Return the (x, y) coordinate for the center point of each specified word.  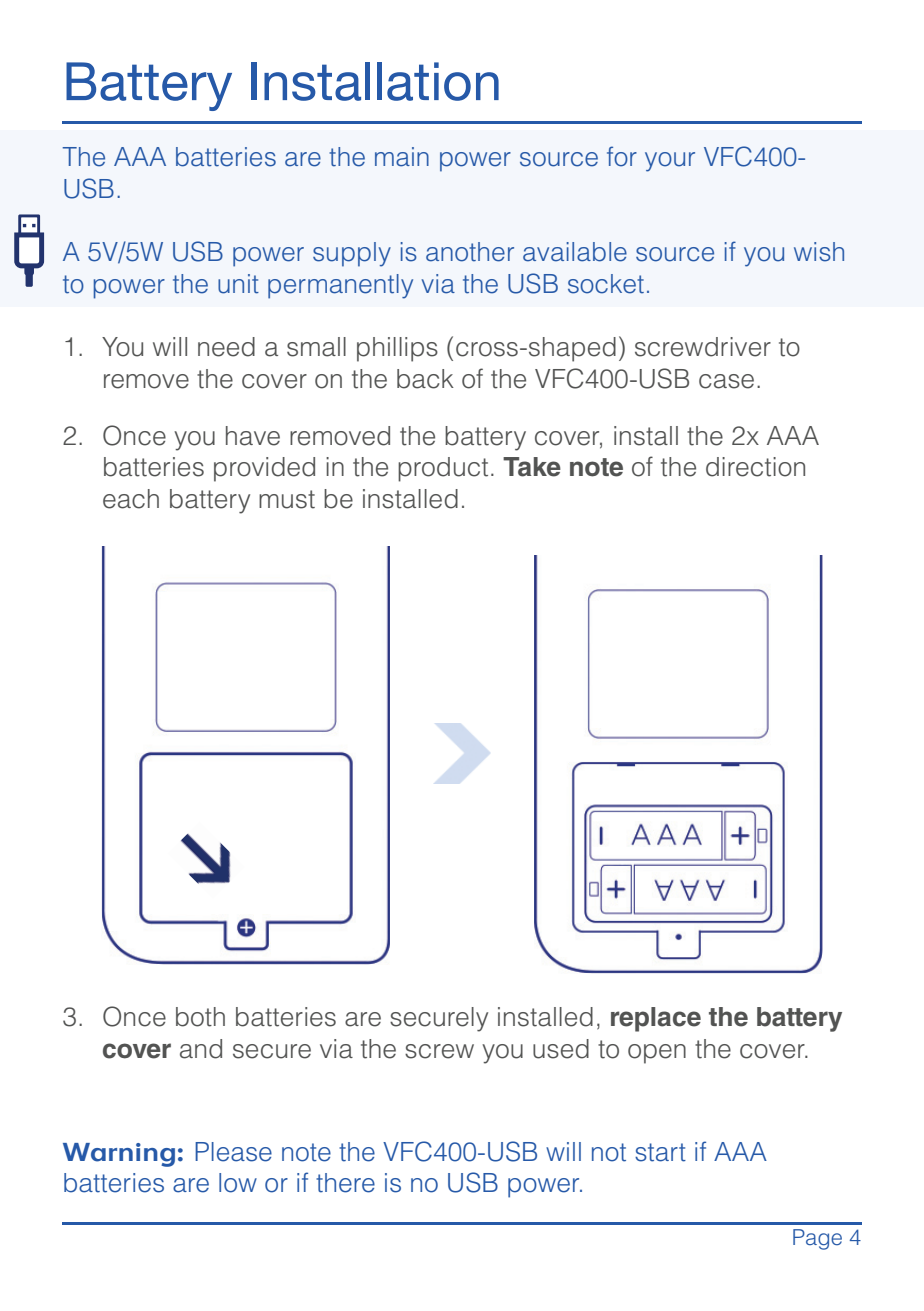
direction (755, 467)
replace (656, 1019)
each (131, 499)
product (443, 469)
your (670, 162)
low (238, 1183)
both (200, 1017)
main (402, 157)
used (561, 1049)
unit (238, 284)
